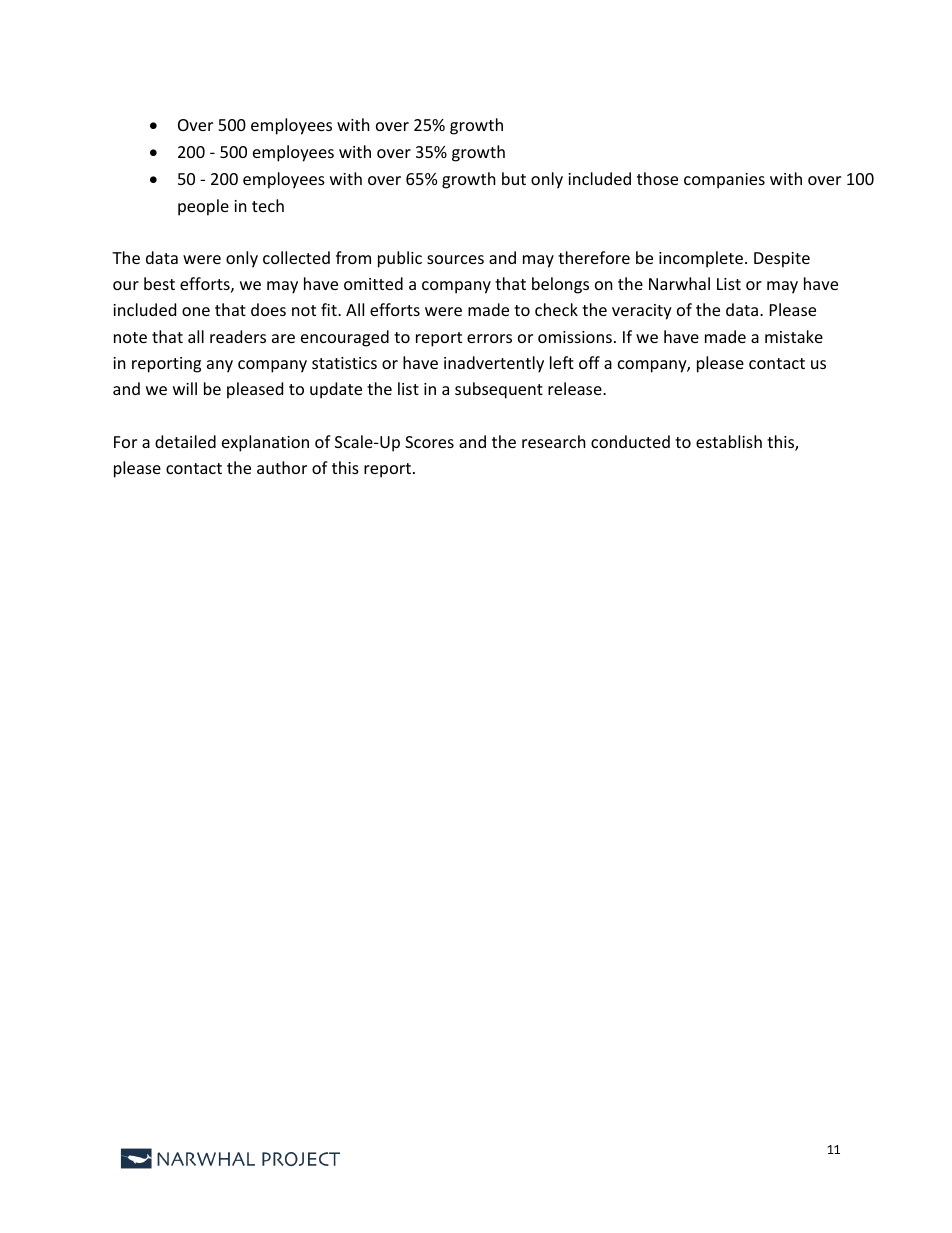  I want to click on veracity, so click(642, 312).
